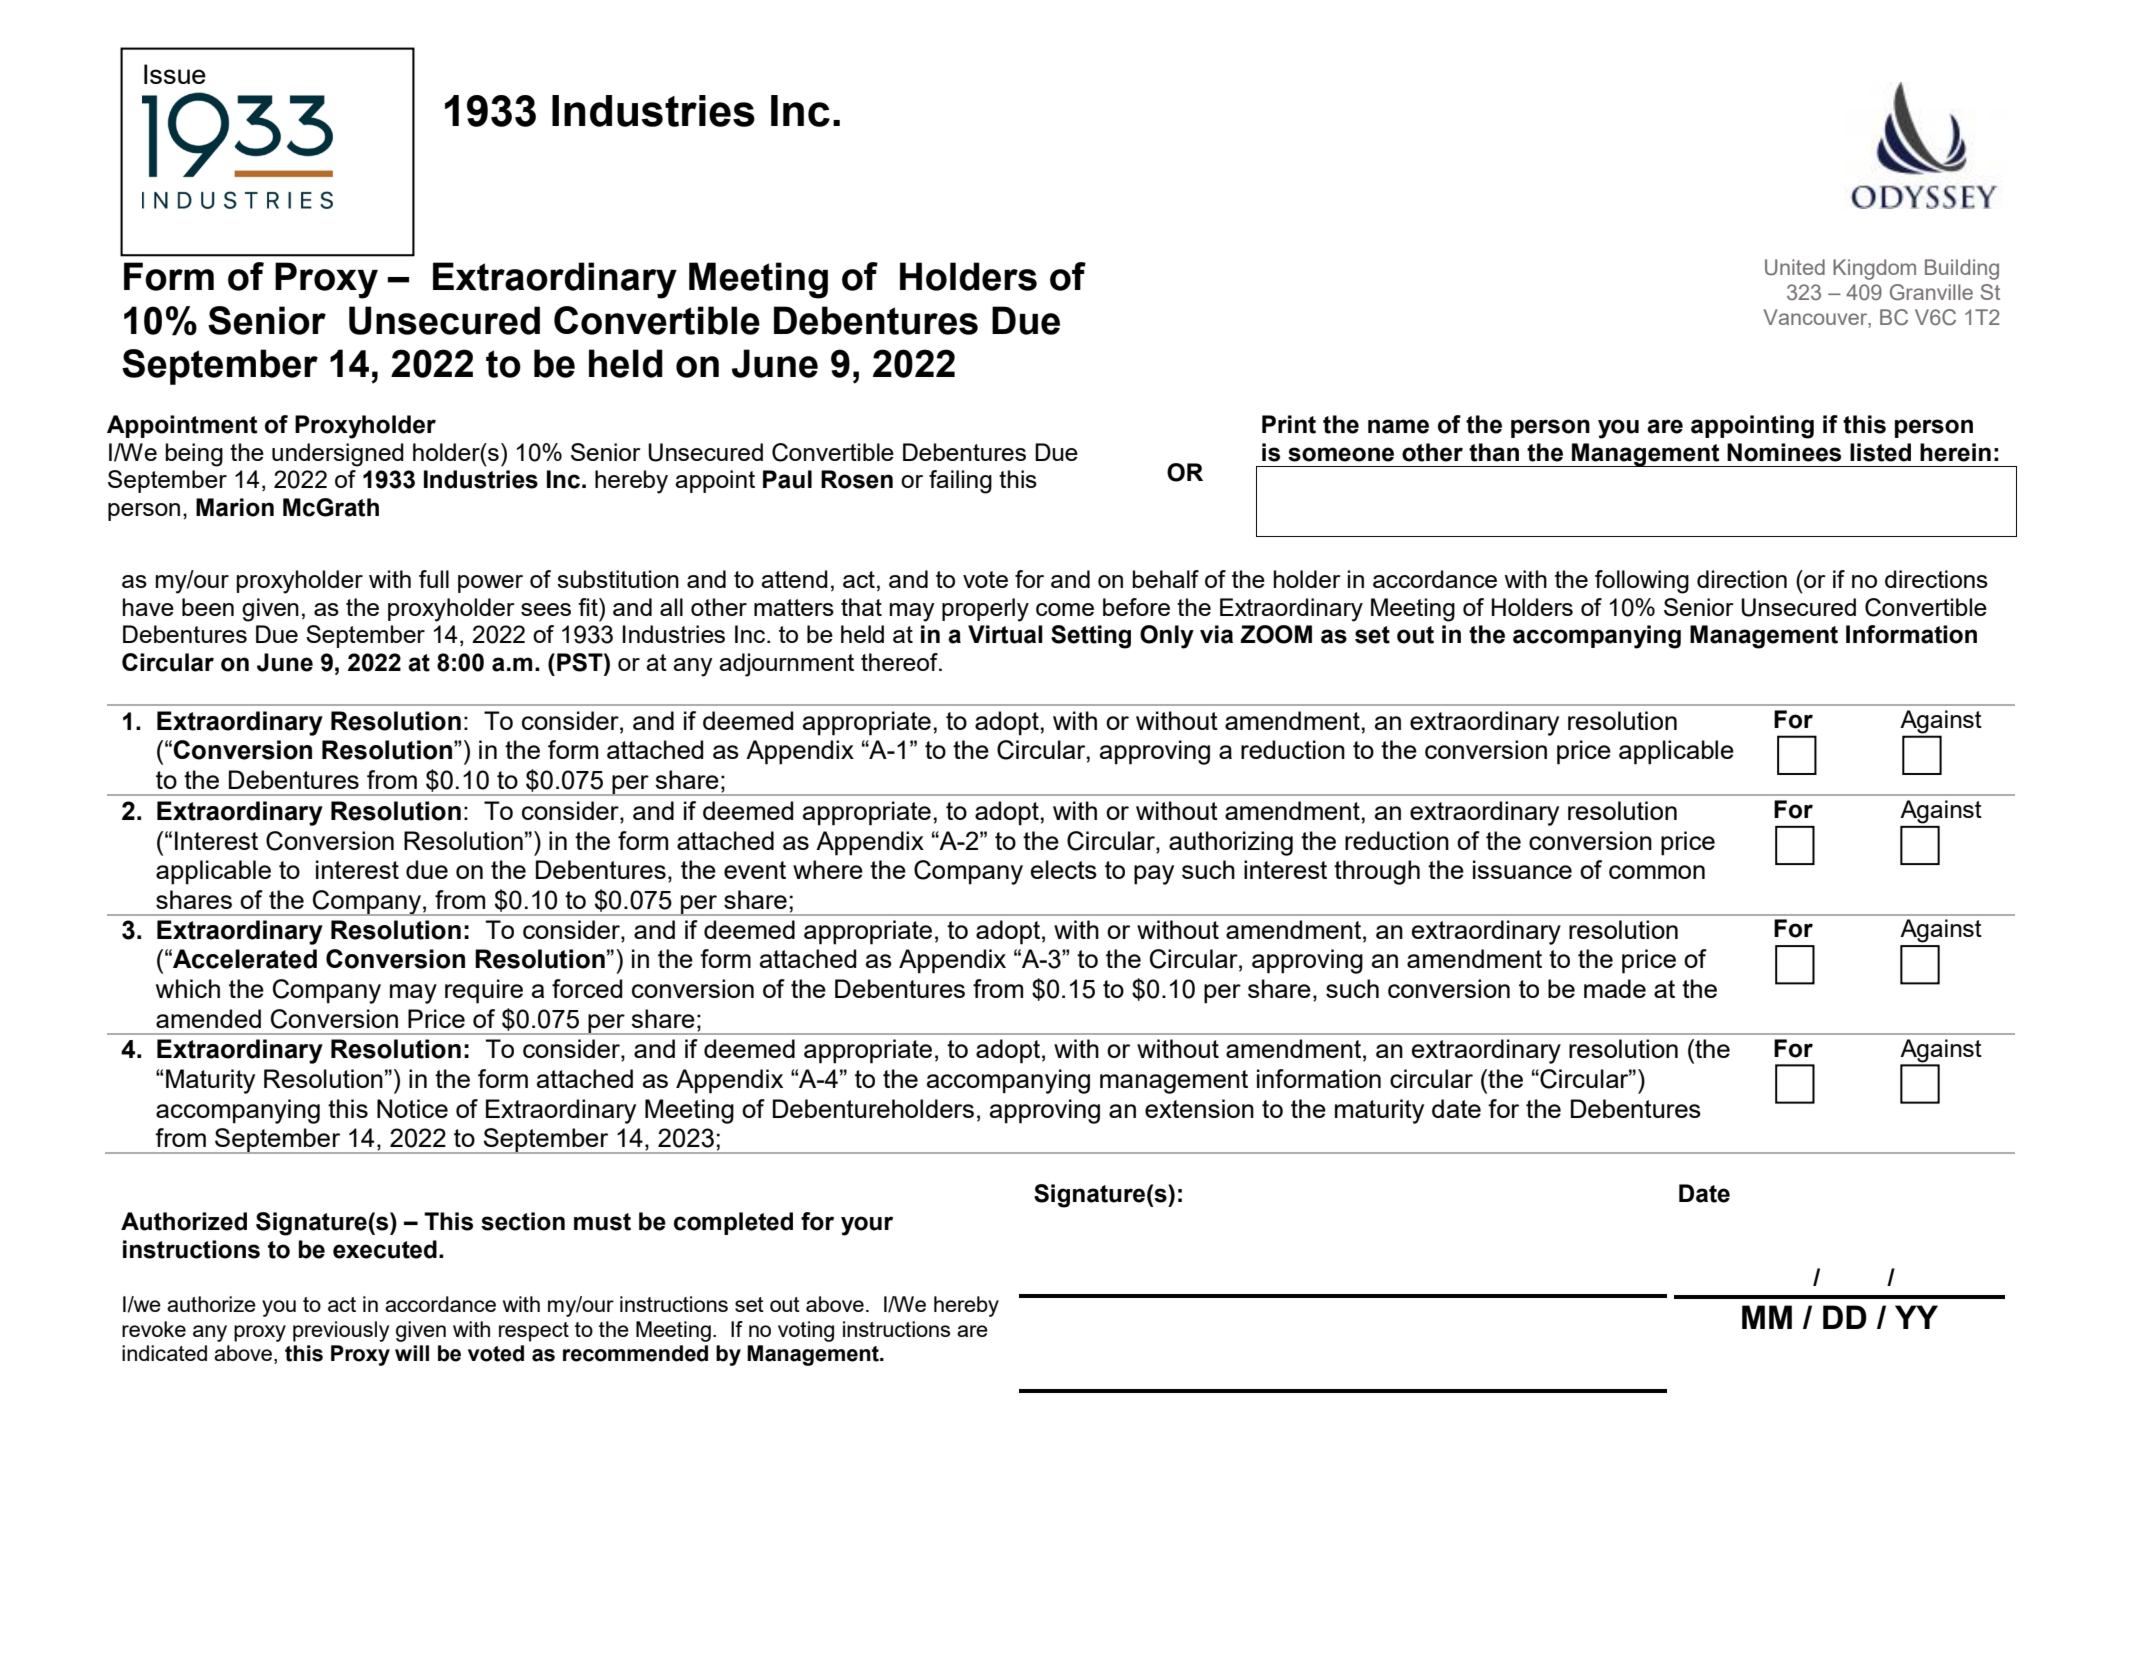  What do you see at coordinates (1795, 267) in the screenshot?
I see `United` at bounding box center [1795, 267].
